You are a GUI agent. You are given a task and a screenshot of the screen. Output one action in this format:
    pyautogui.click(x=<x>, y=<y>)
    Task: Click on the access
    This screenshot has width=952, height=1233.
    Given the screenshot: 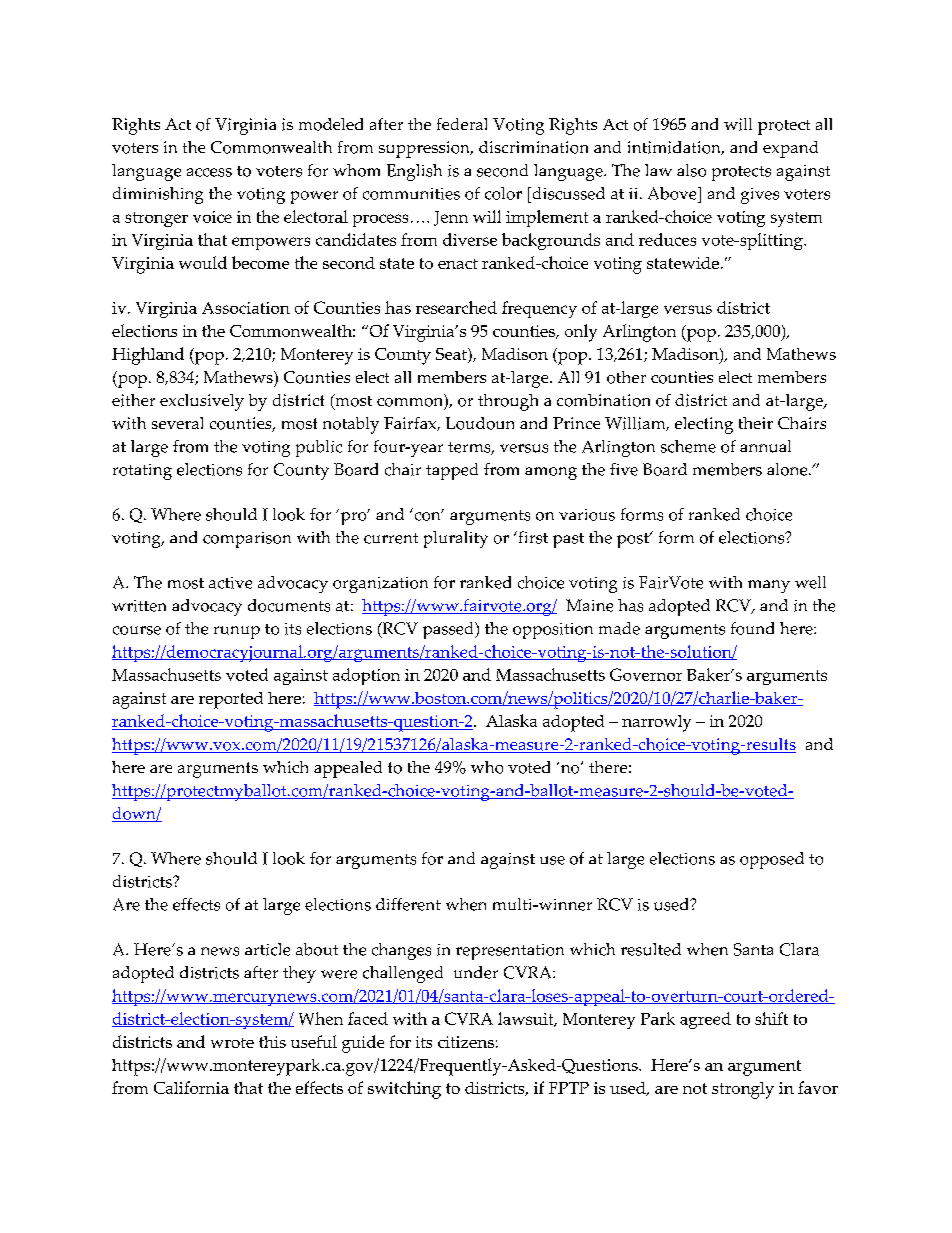 What is the action you would take?
    pyautogui.click(x=209, y=172)
